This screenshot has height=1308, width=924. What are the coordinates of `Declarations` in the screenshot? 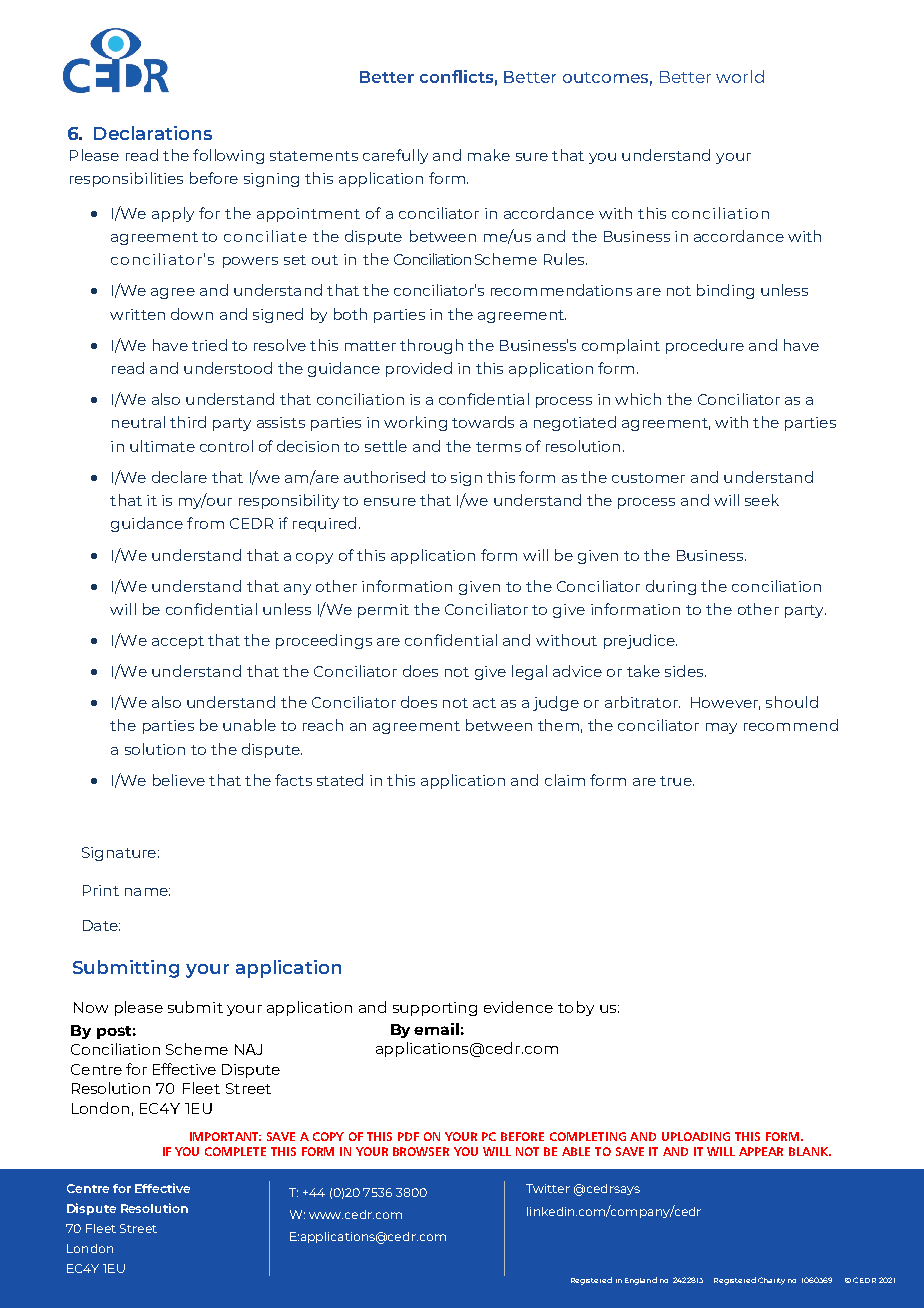 It's located at (153, 133).
